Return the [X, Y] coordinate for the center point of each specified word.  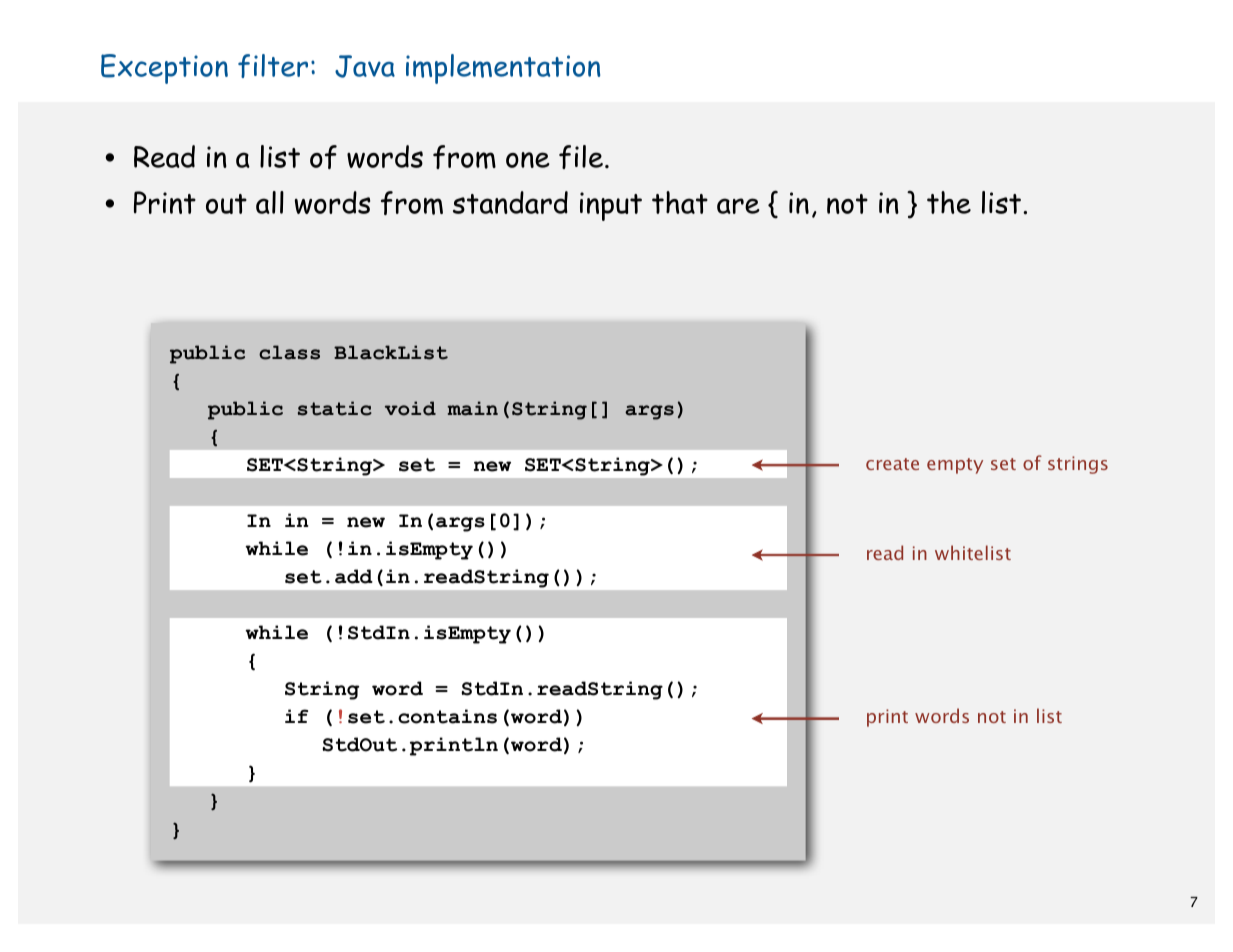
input [611, 206]
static [335, 408]
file [581, 157]
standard [510, 202]
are [738, 206]
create [892, 464]
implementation [503, 69]
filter [273, 66]
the [949, 202]
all [270, 202]
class [289, 352]
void [410, 408]
